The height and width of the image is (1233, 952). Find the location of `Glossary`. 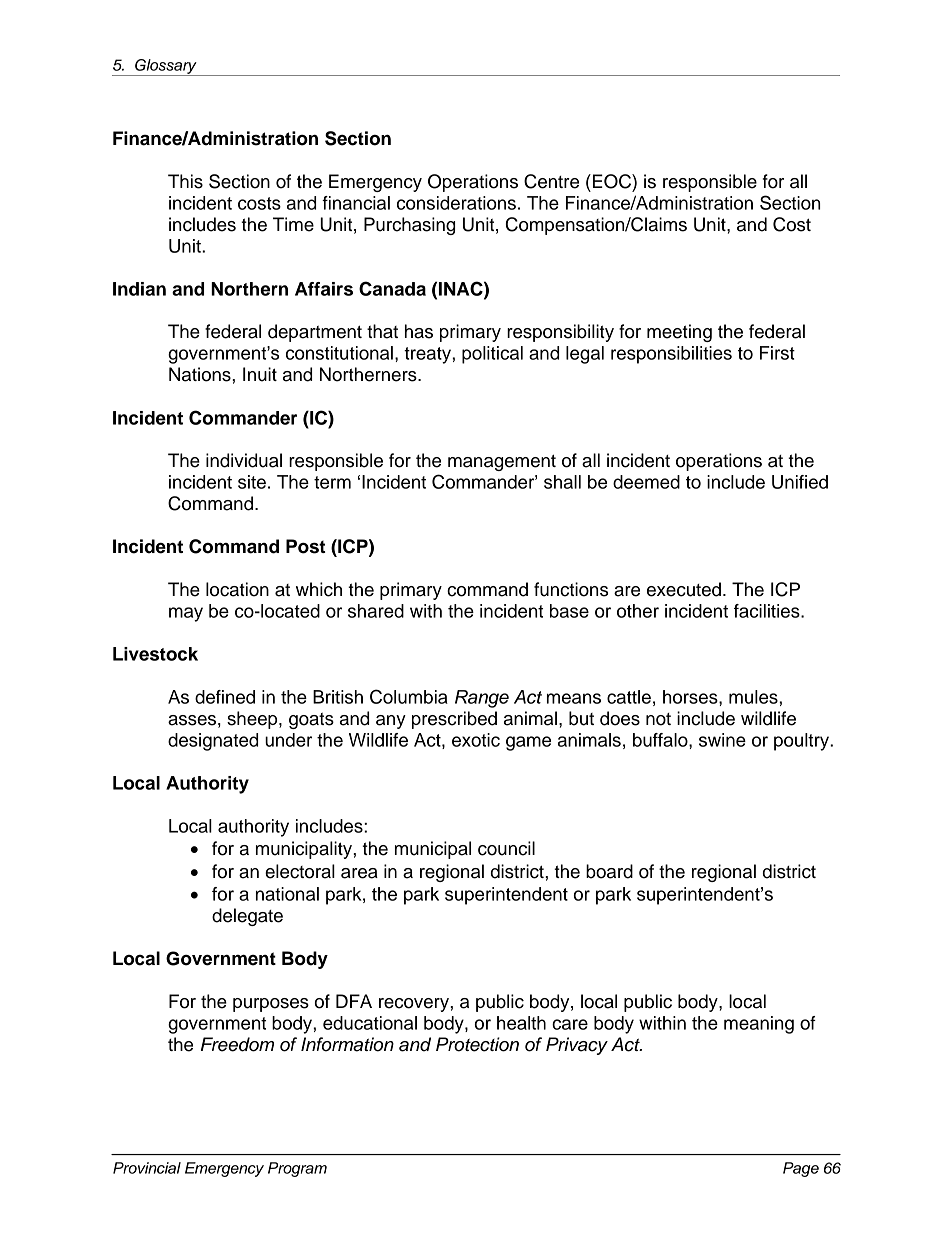

Glossary is located at coordinates (166, 67).
